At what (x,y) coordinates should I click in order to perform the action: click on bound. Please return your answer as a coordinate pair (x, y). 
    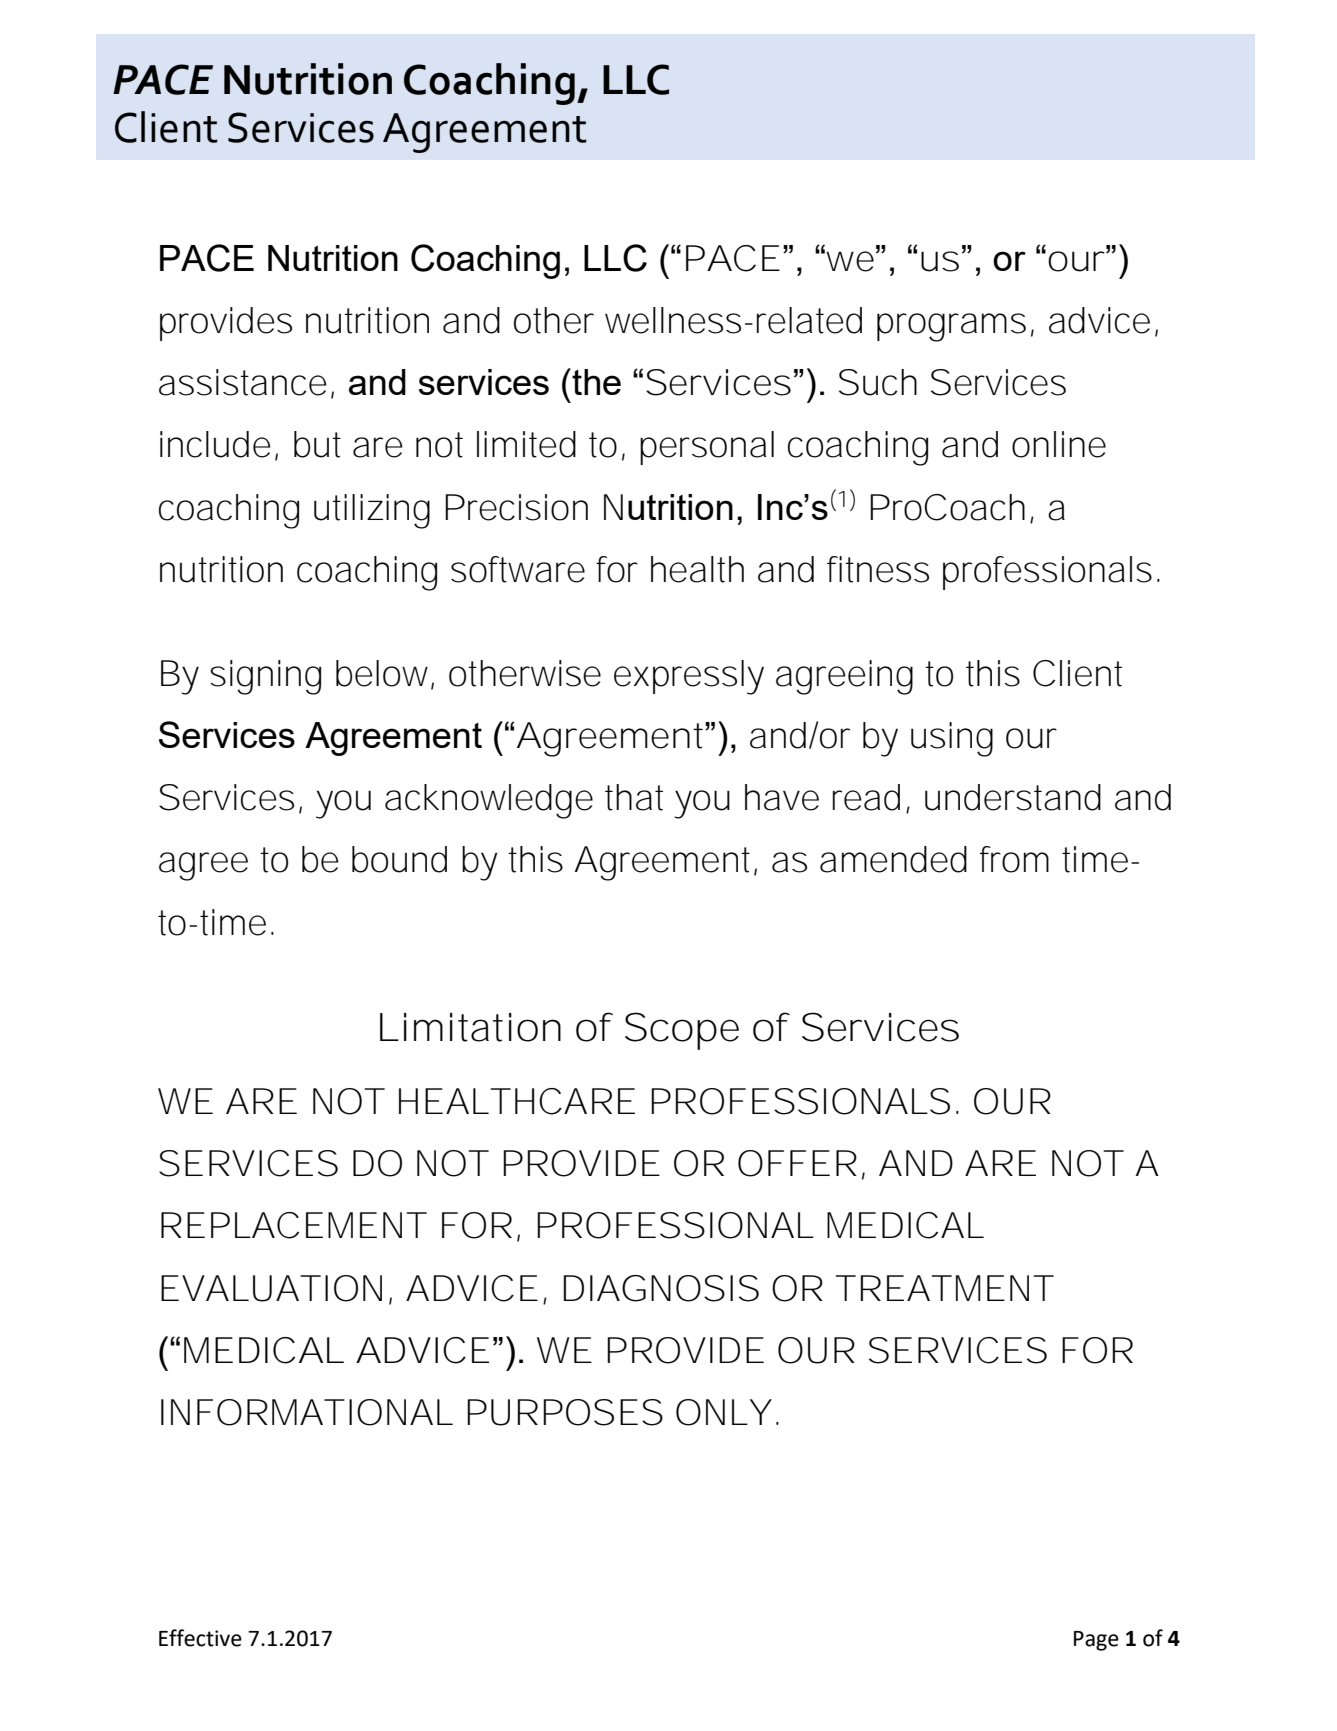
    Looking at the image, I should click on (399, 859).
